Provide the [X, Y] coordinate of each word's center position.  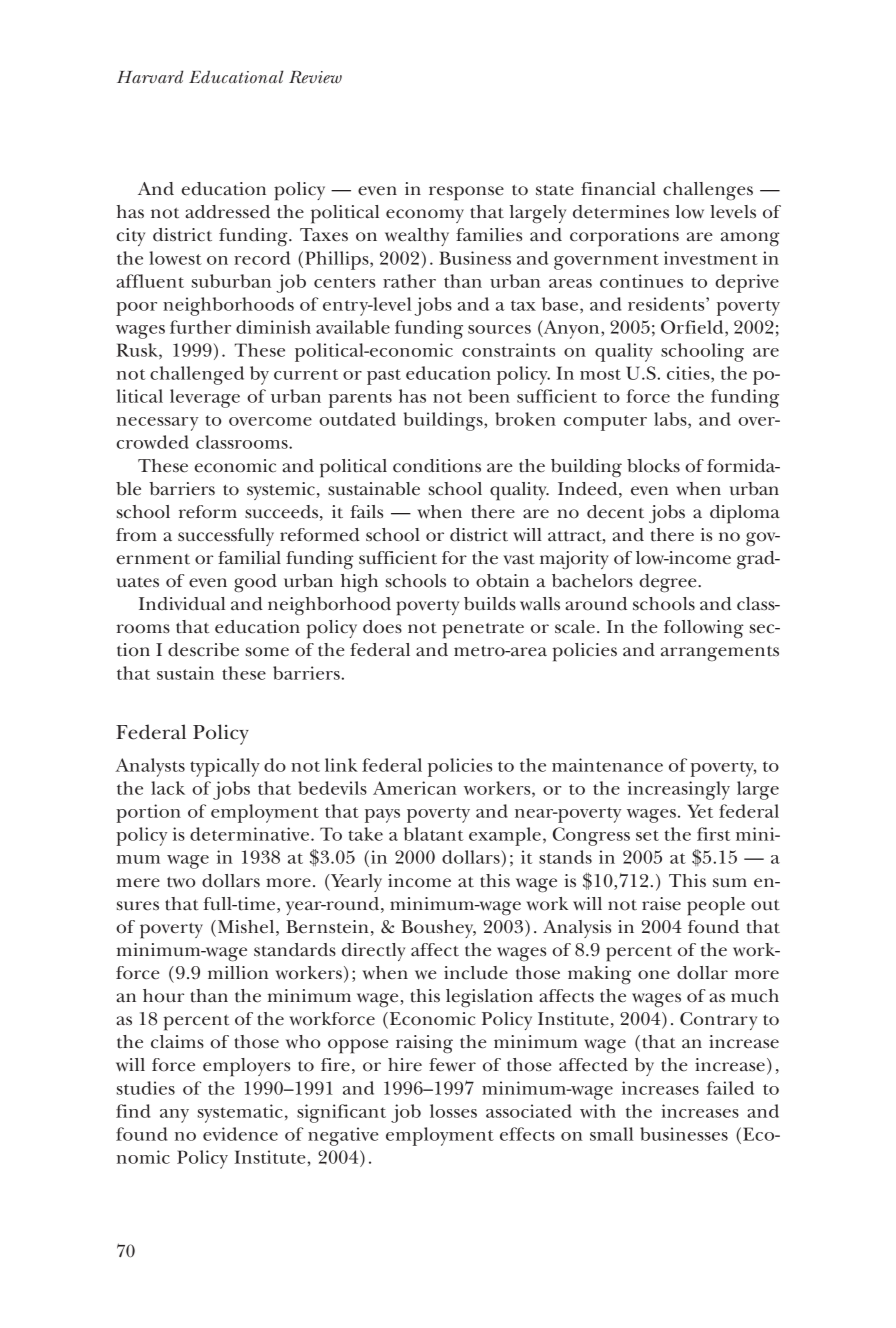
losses [453, 1111]
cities [689, 373]
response [466, 193]
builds [490, 604]
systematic [240, 1113]
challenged [197, 375]
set [647, 835]
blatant [434, 834]
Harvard [150, 76]
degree [669, 583]
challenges [708, 191]
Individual [182, 604]
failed [730, 1088]
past [384, 377]
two [181, 882]
